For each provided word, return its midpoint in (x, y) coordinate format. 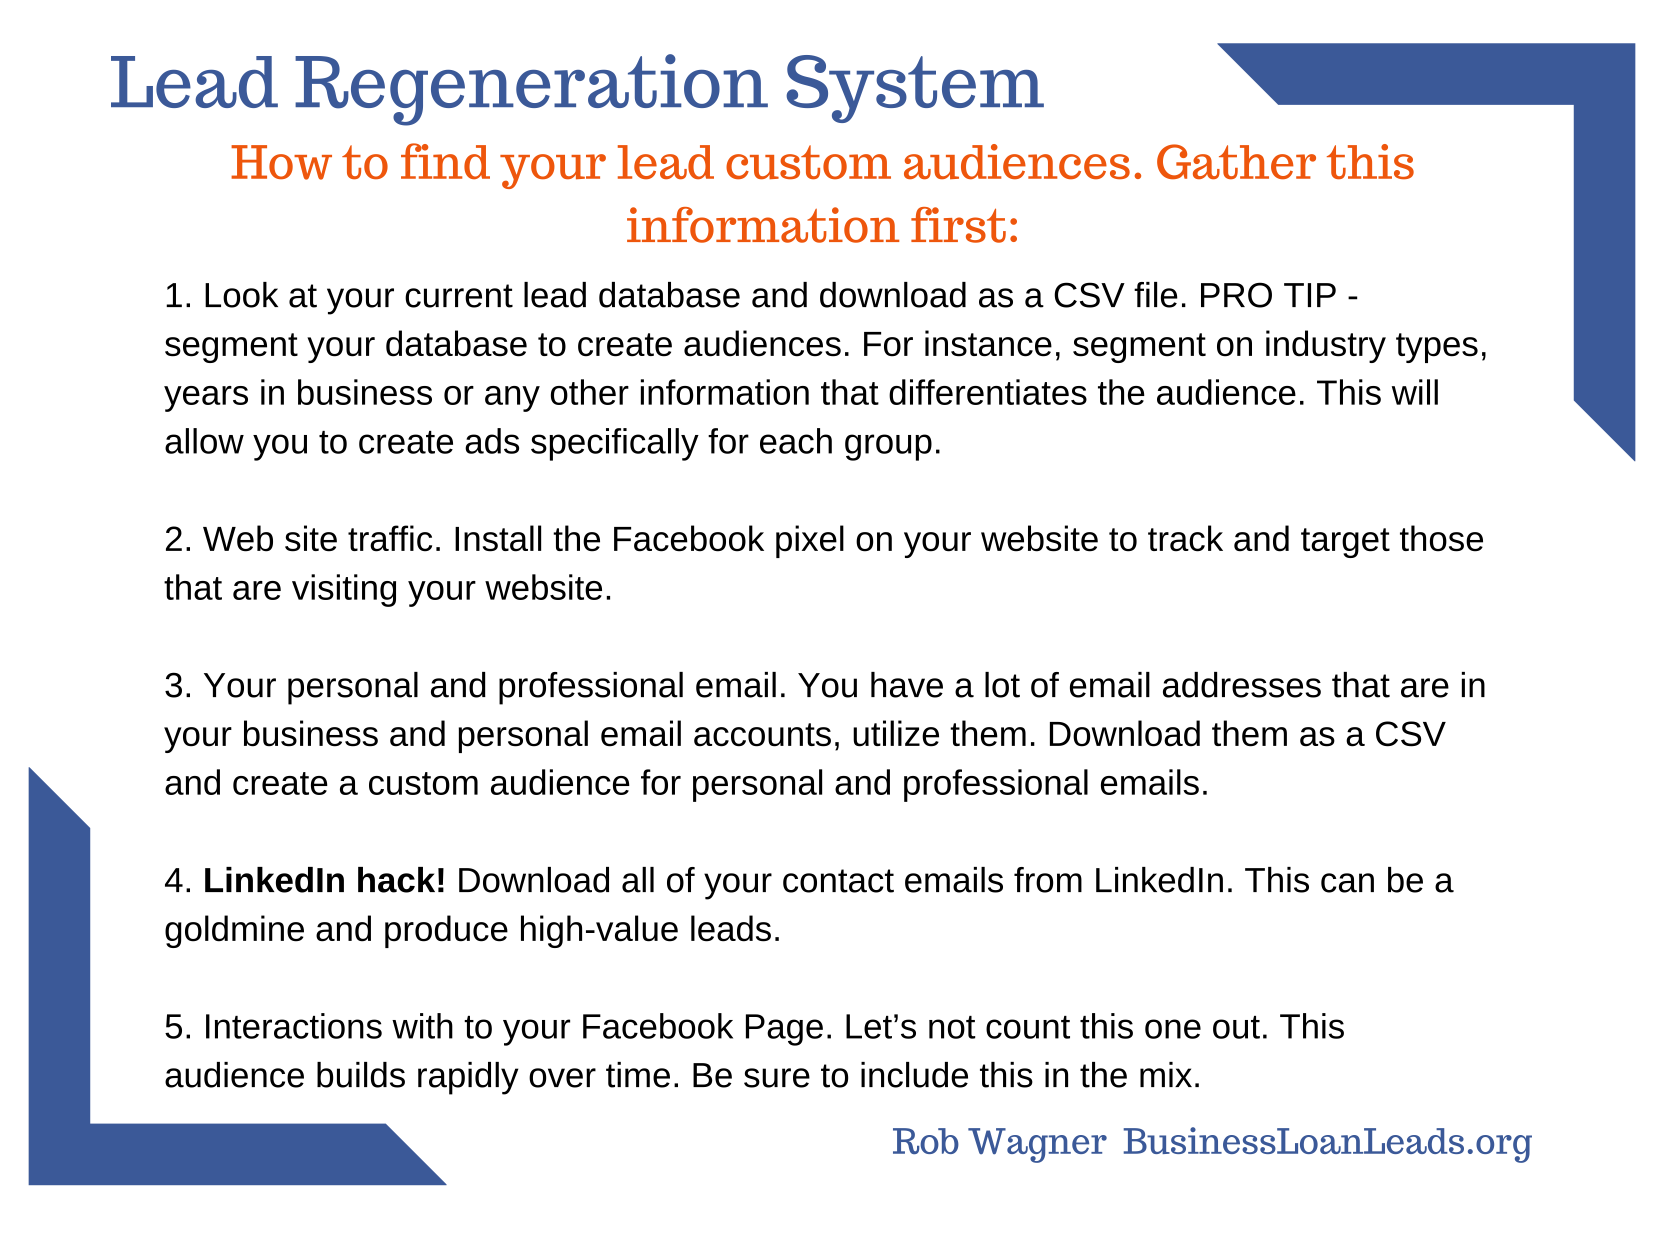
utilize (896, 733)
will (1415, 392)
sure (777, 1078)
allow (204, 441)
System (915, 89)
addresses (1242, 685)
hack (396, 880)
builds (361, 1075)
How (281, 162)
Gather (1236, 162)
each (796, 441)
